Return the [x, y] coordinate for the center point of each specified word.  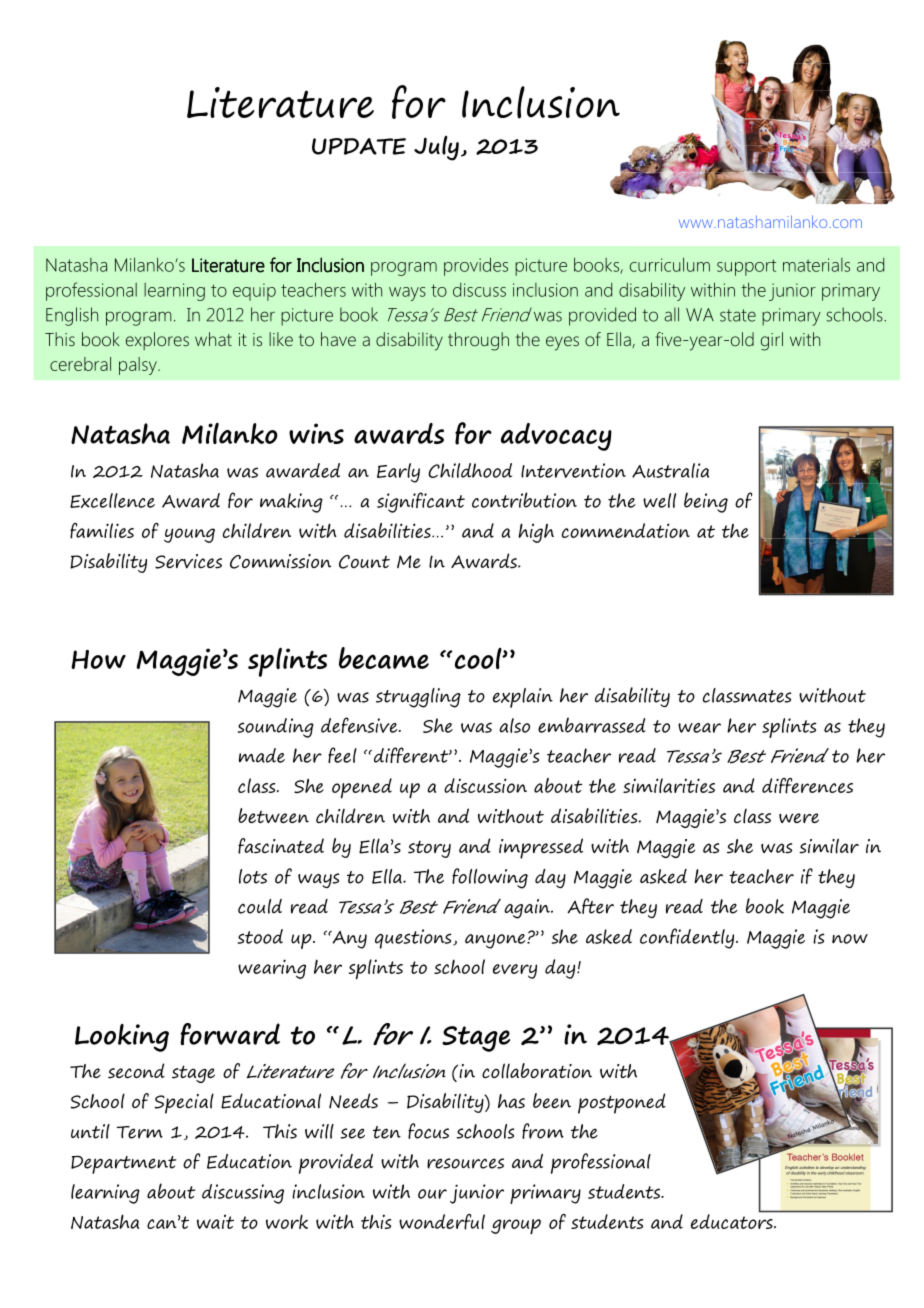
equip [254, 292]
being [706, 502]
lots [253, 876]
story [429, 849]
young [189, 535]
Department [123, 1165]
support [746, 267]
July [436, 148]
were [799, 818]
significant [421, 502]
